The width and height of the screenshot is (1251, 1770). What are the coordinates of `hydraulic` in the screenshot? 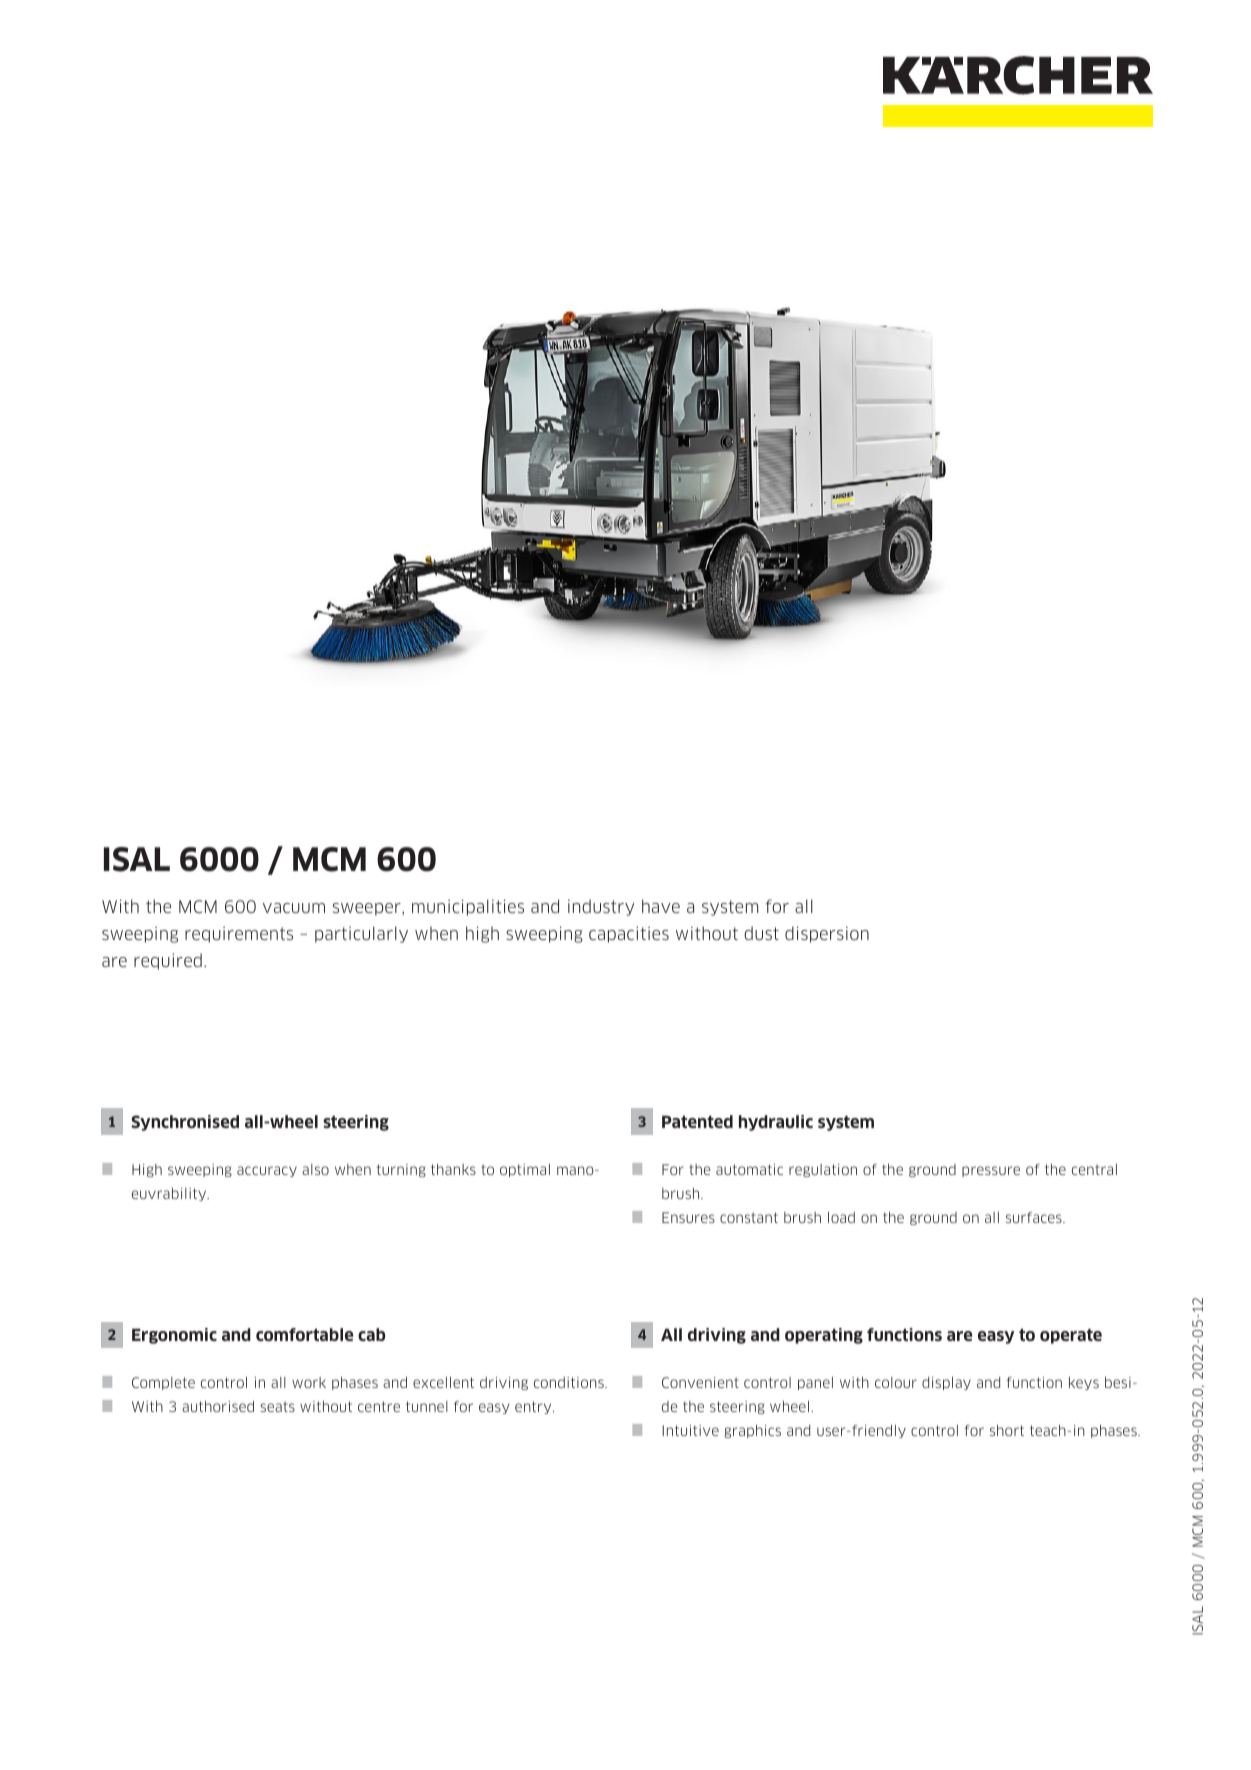 It's located at (776, 1123).
